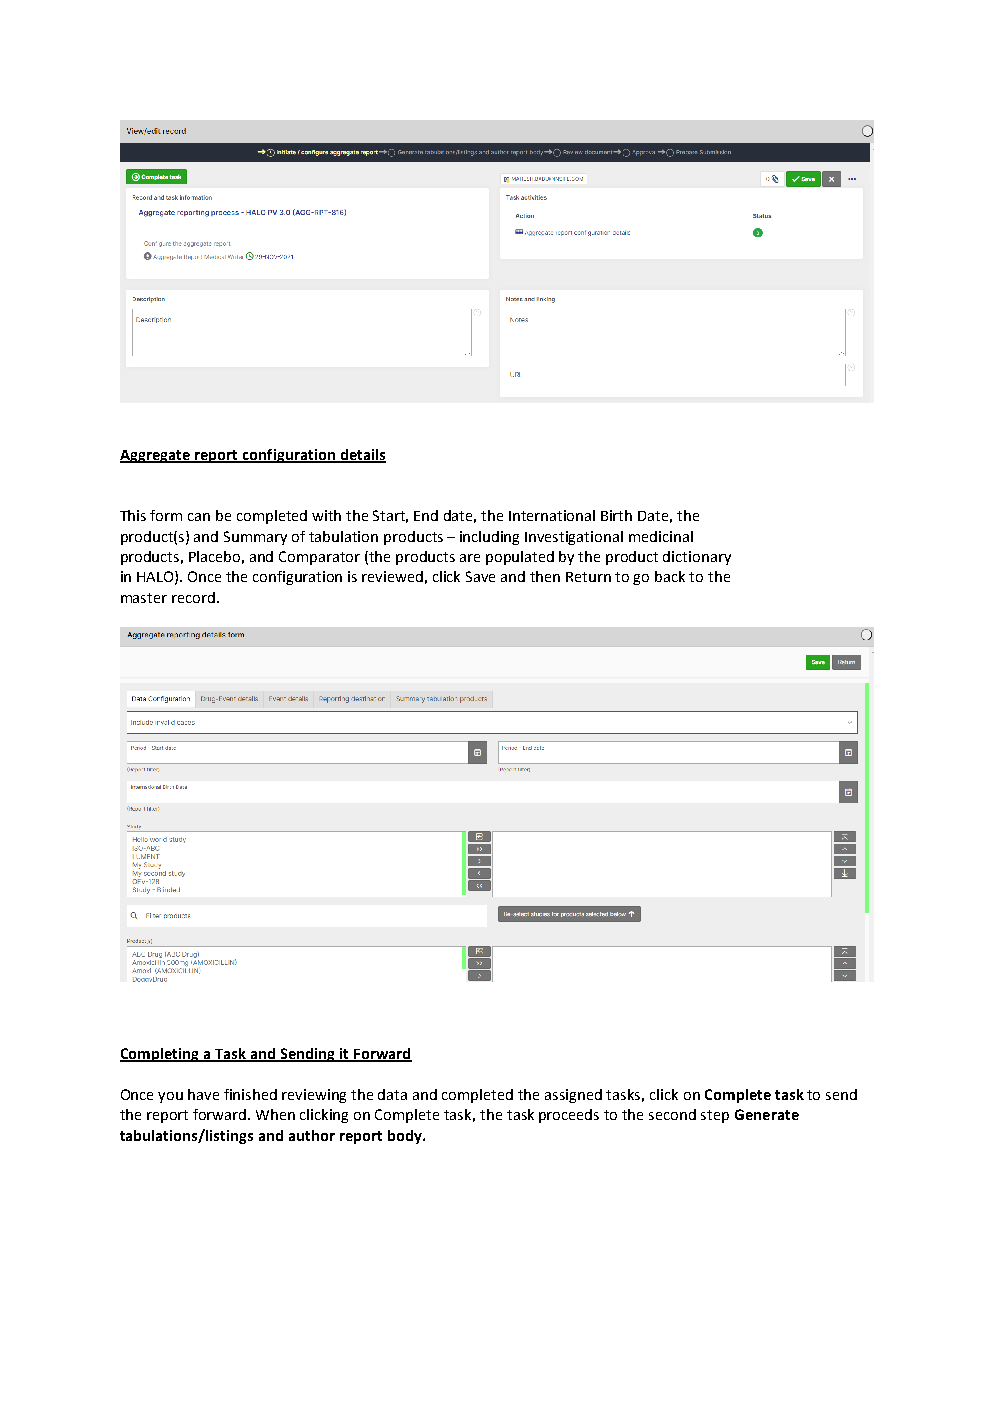 The height and width of the document is (1406, 994). What do you see at coordinates (672, 1114) in the document?
I see `second` at bounding box center [672, 1114].
